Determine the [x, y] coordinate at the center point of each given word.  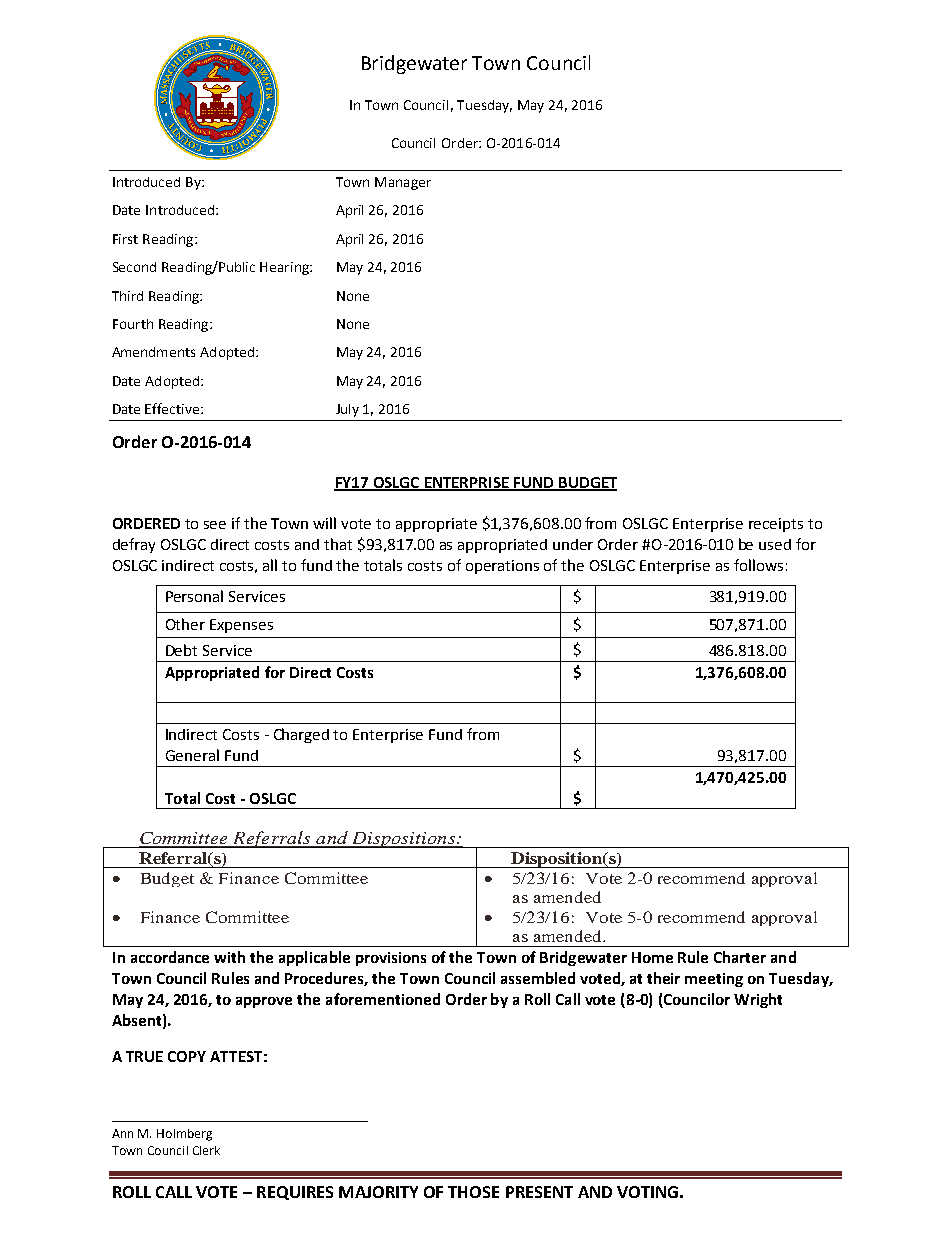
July [347, 410]
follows [758, 565]
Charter [740, 957]
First [125, 239]
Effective [173, 408]
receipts [776, 525]
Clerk [206, 1150]
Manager [403, 183]
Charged [301, 735]
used [775, 544]
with [229, 957]
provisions [391, 959]
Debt [181, 650]
